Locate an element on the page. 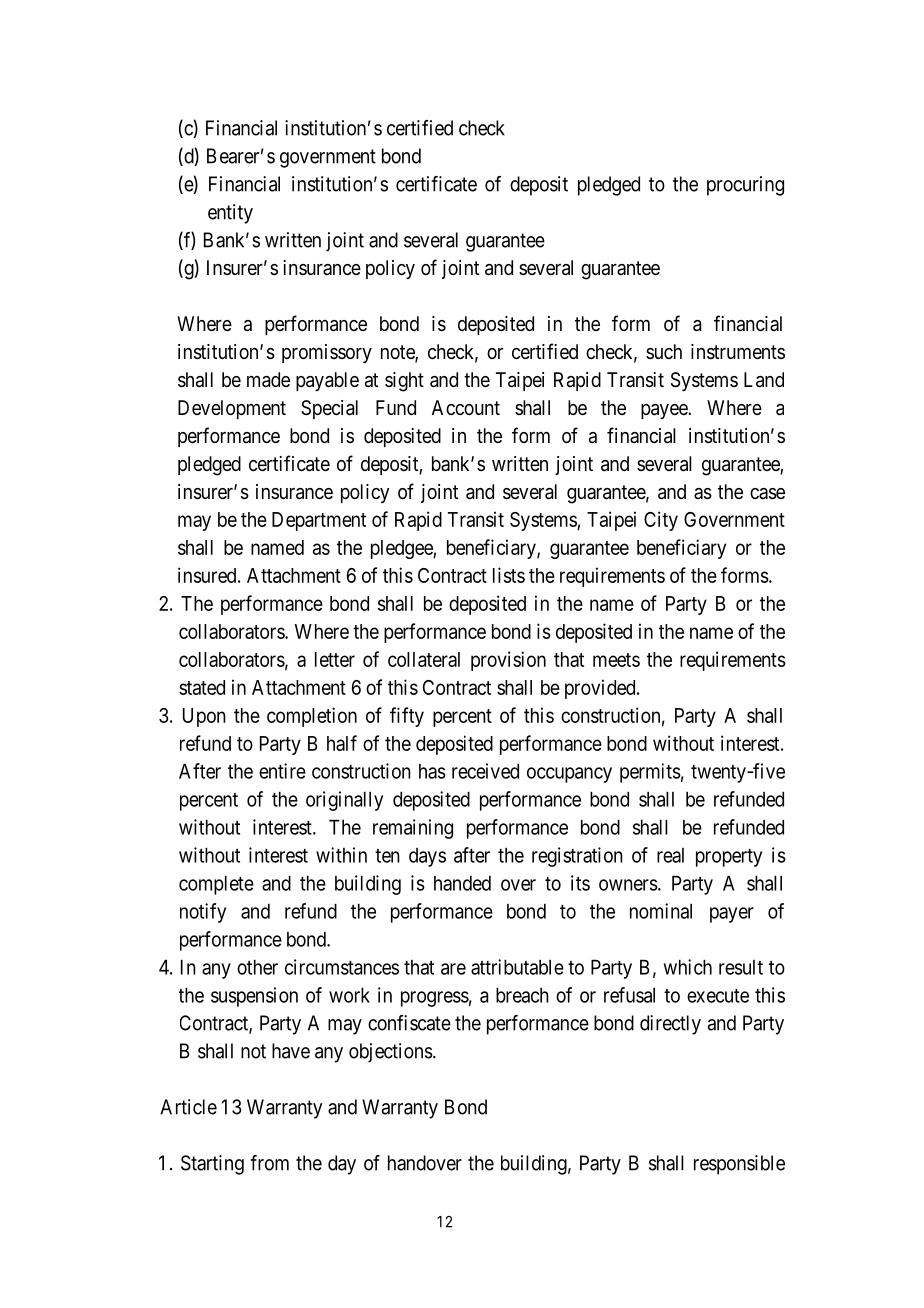  objections is located at coordinates (391, 1053).
